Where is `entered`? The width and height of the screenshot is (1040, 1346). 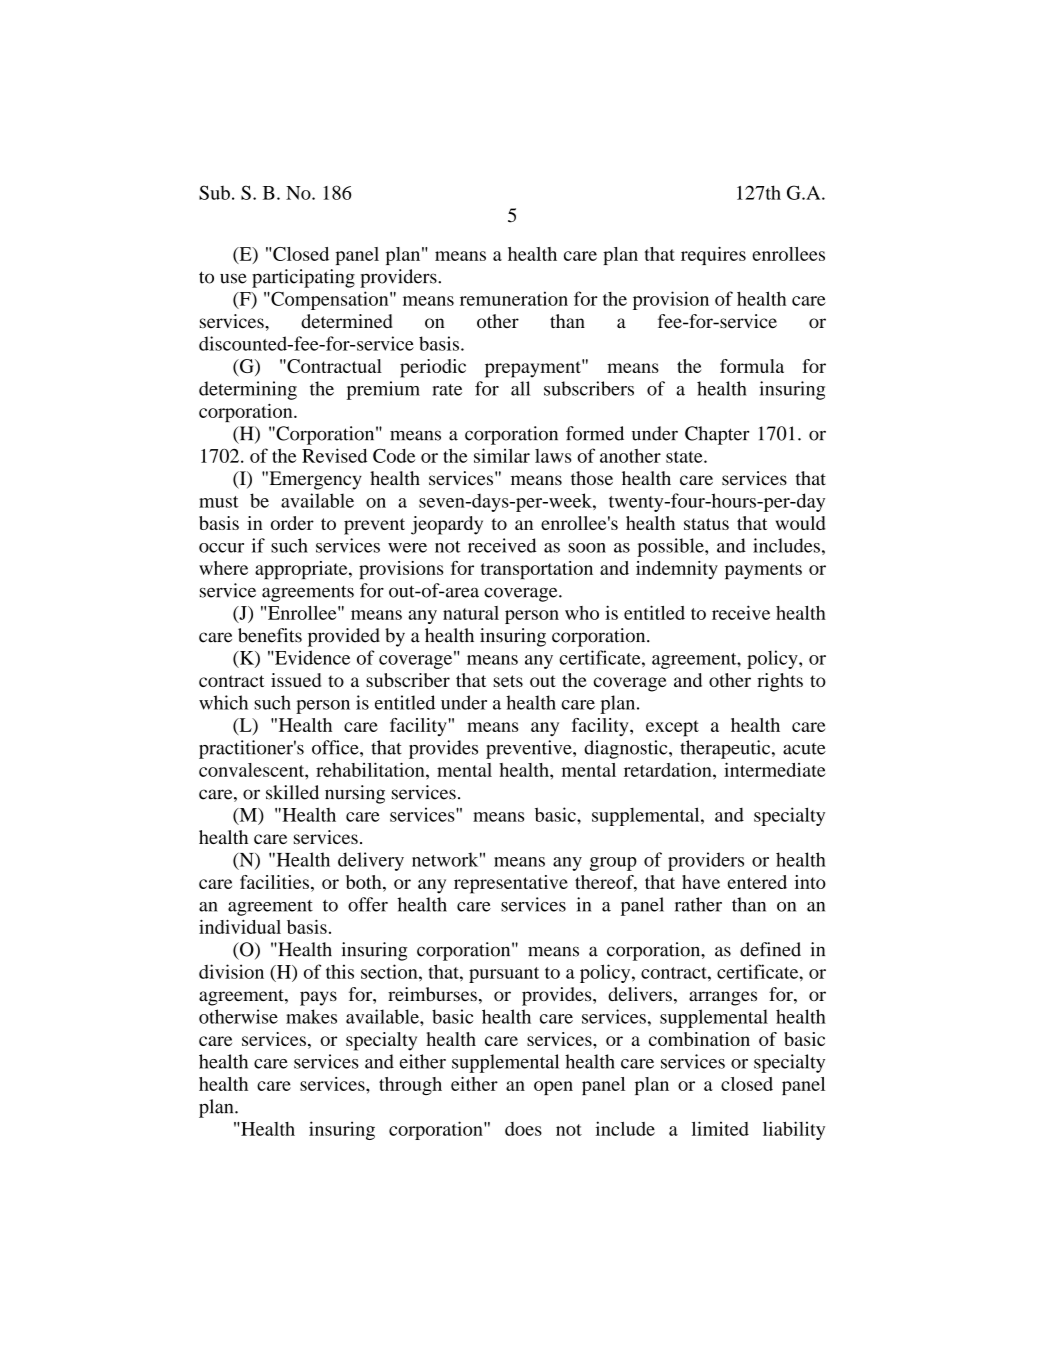
entered is located at coordinates (757, 882).
